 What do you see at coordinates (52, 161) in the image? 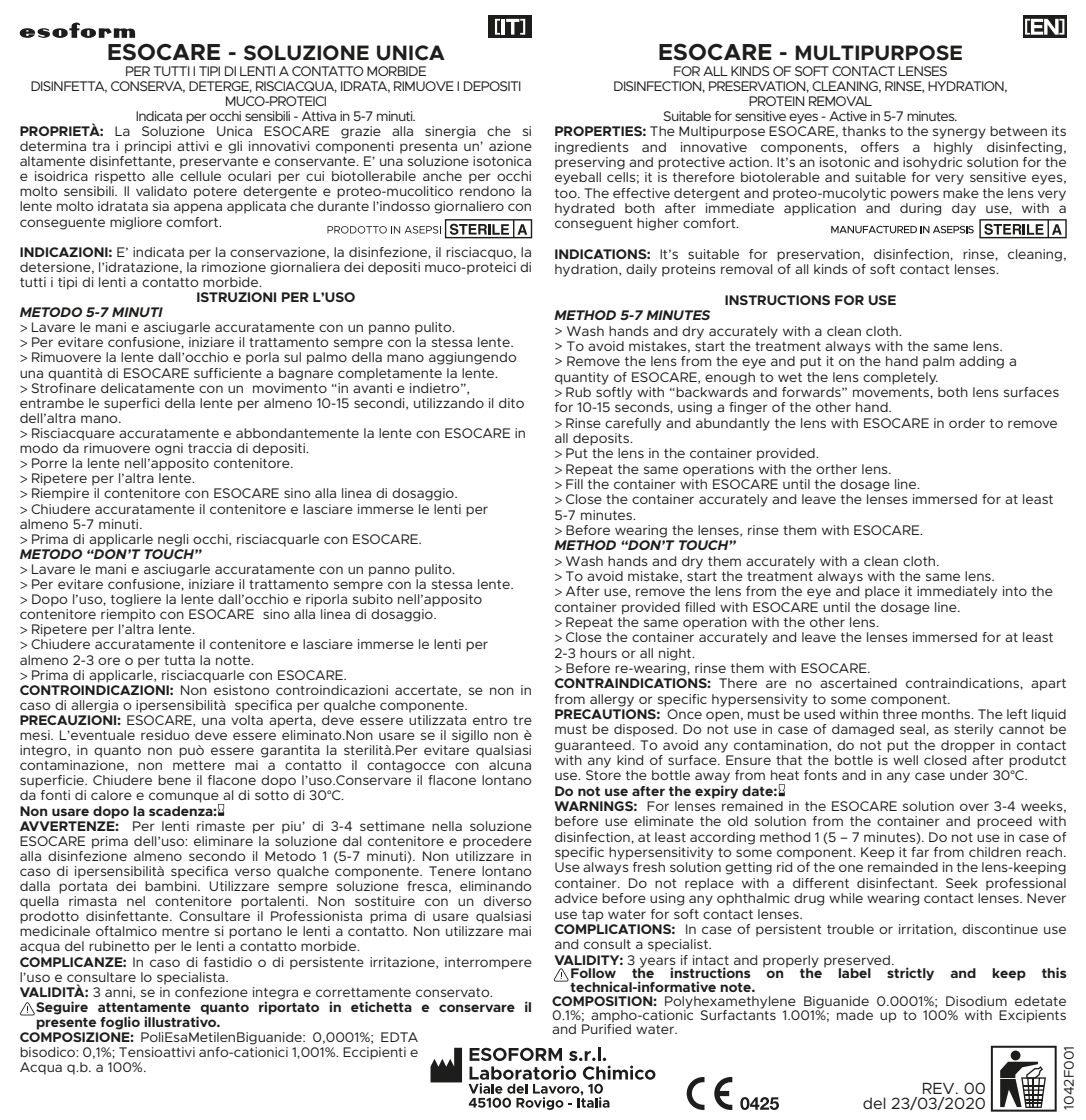
I see `altamente` at bounding box center [52, 161].
